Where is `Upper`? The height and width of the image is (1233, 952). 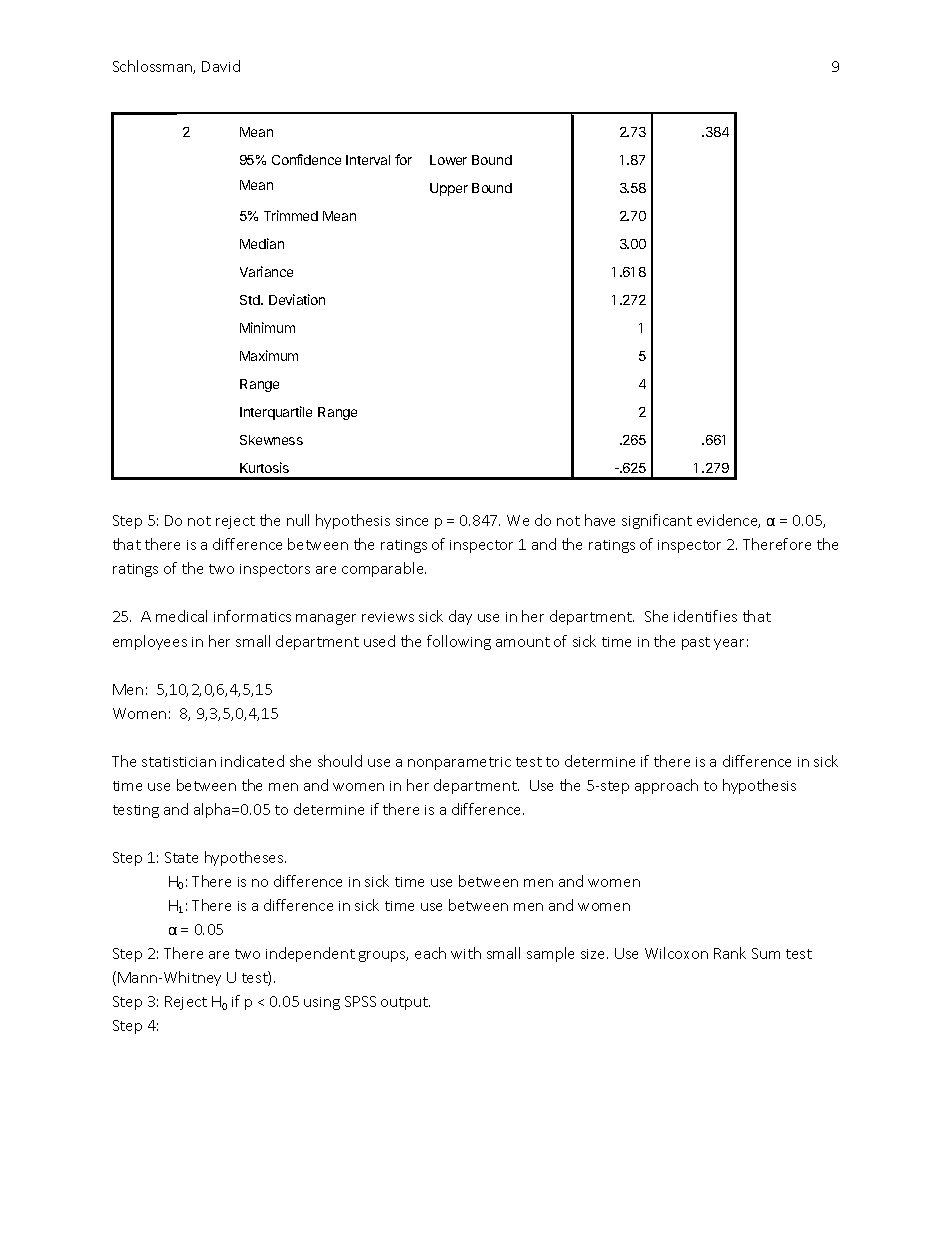 Upper is located at coordinates (449, 189).
